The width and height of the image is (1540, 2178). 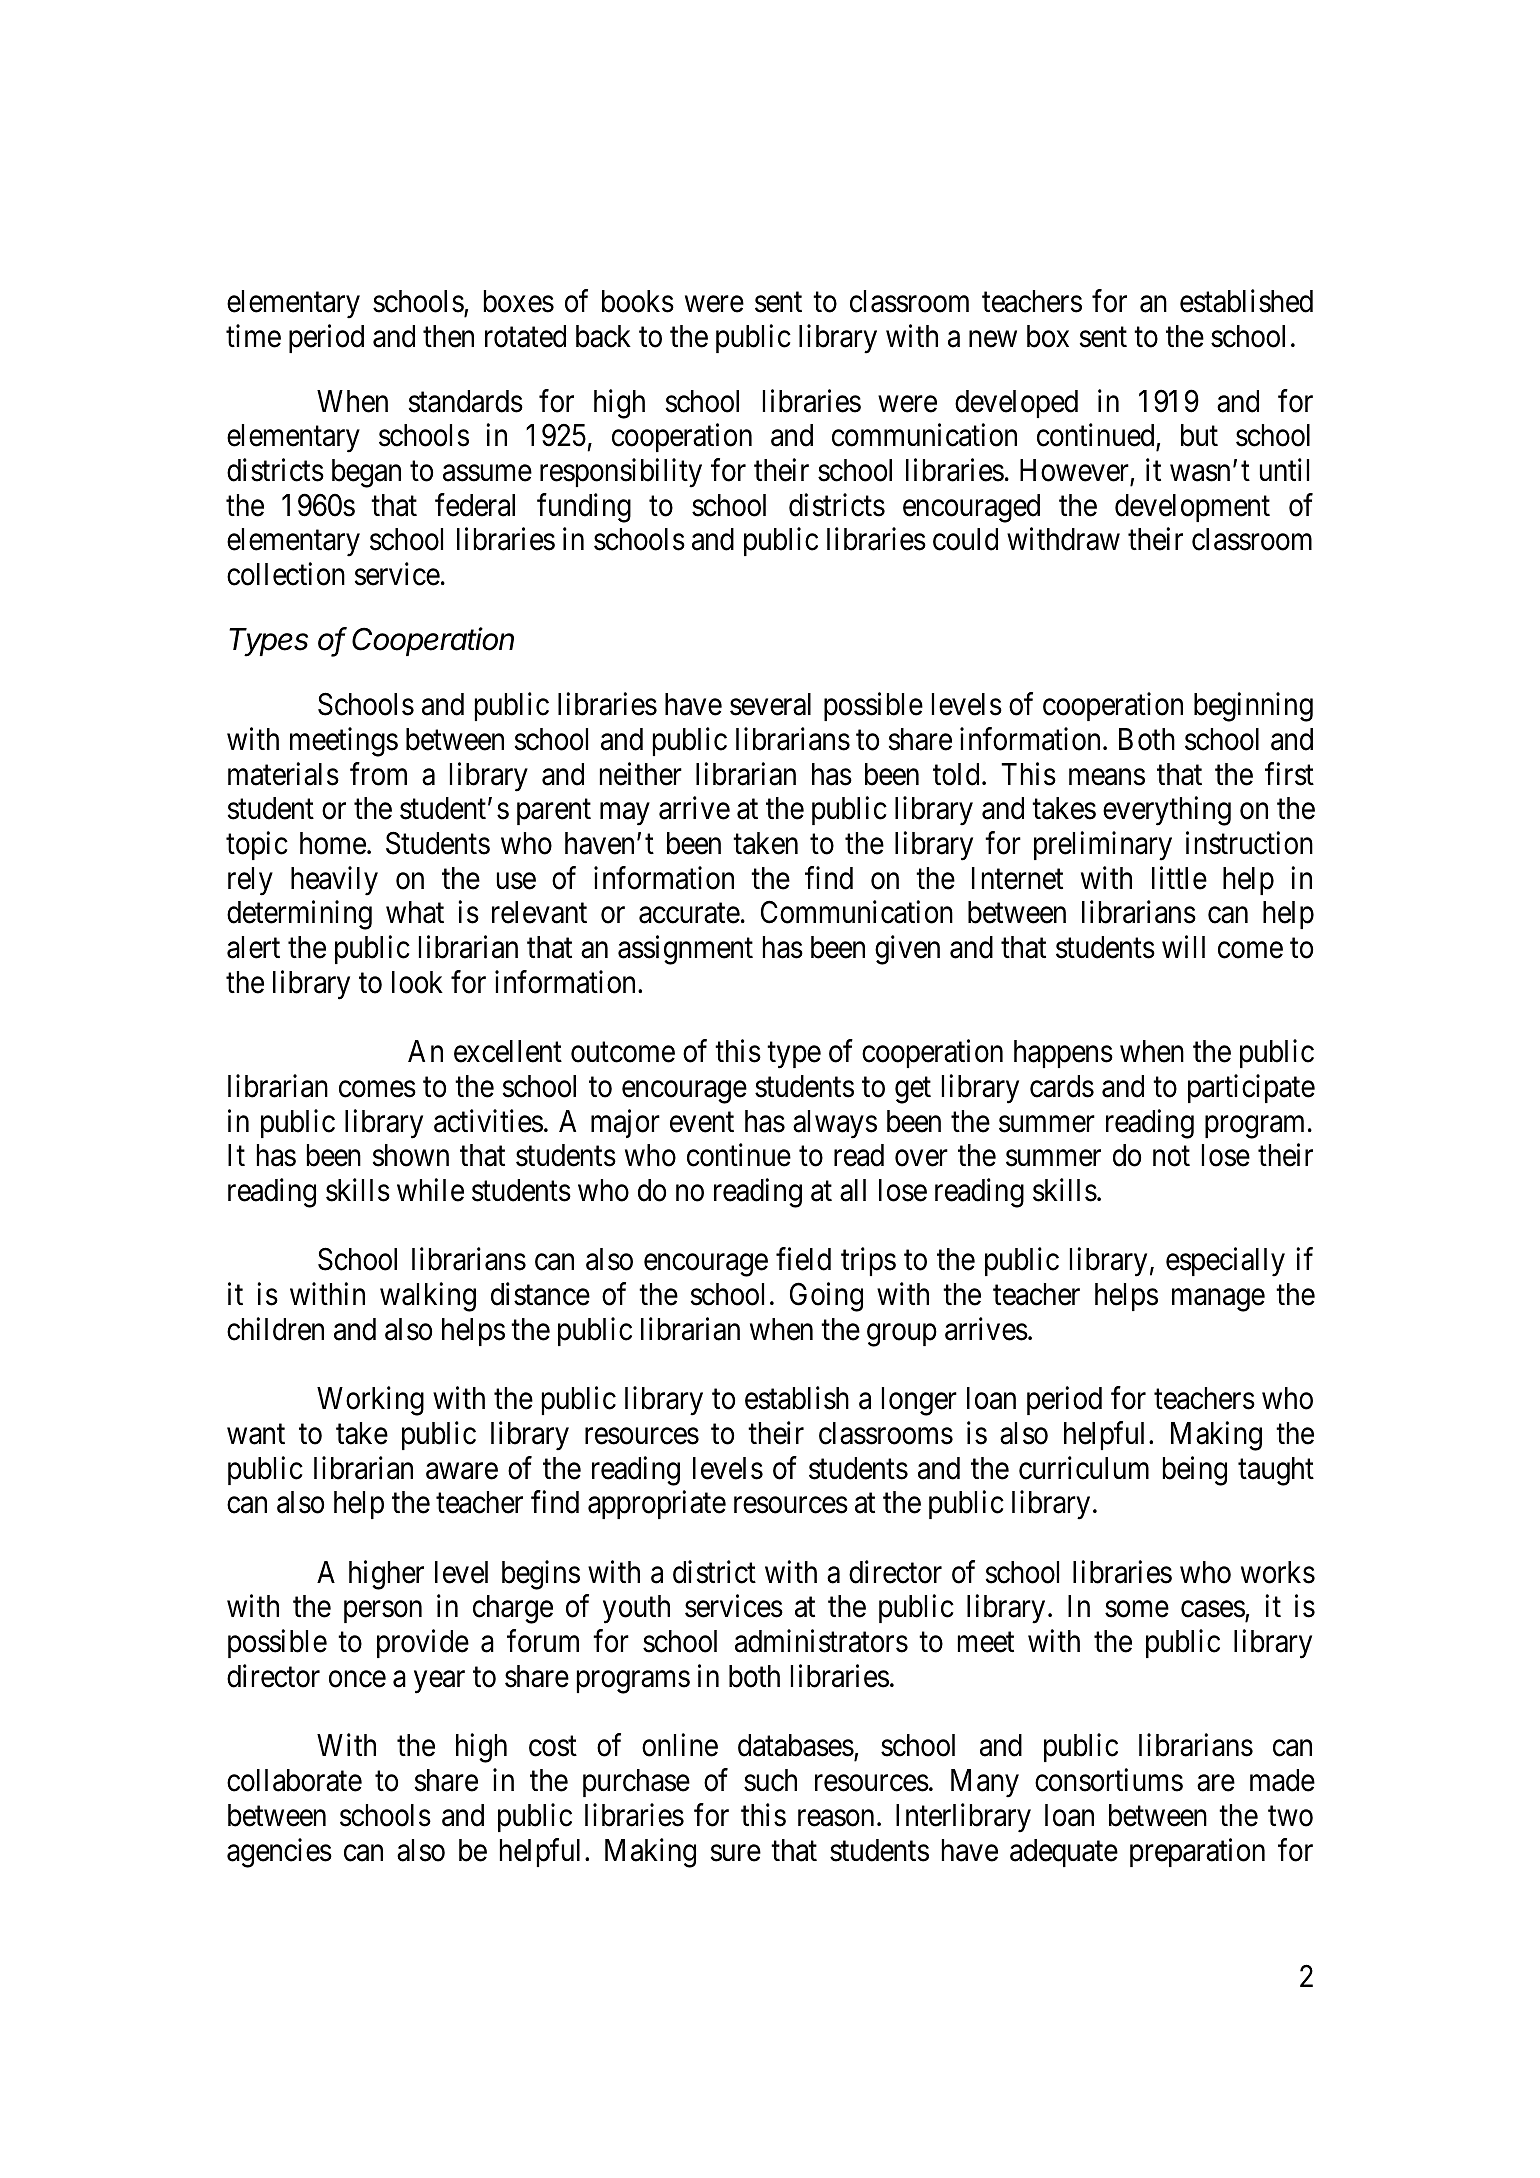 I want to click on preparation, so click(x=1197, y=1852).
